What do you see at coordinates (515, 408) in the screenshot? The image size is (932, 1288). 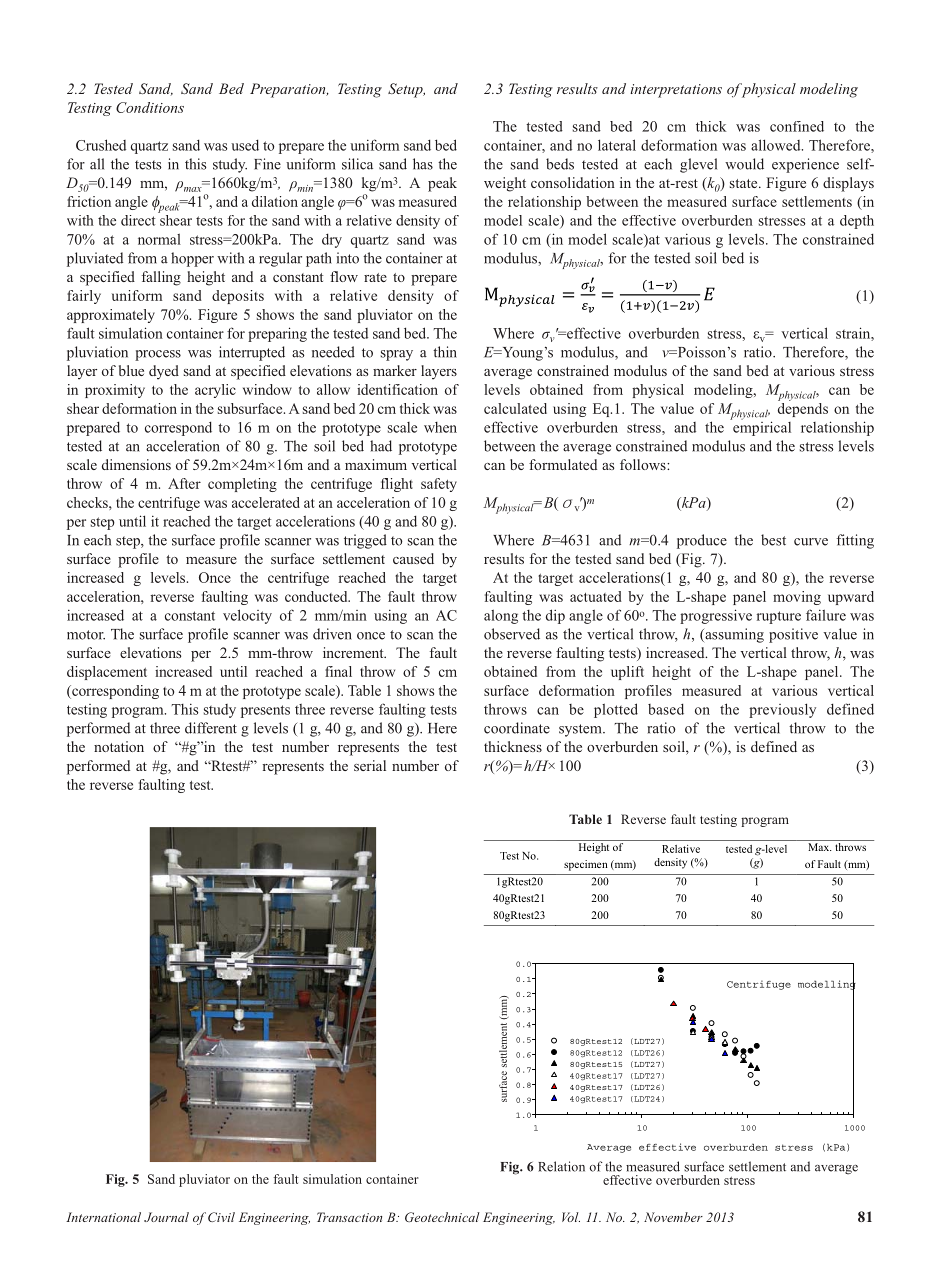 I see `calculated` at bounding box center [515, 408].
